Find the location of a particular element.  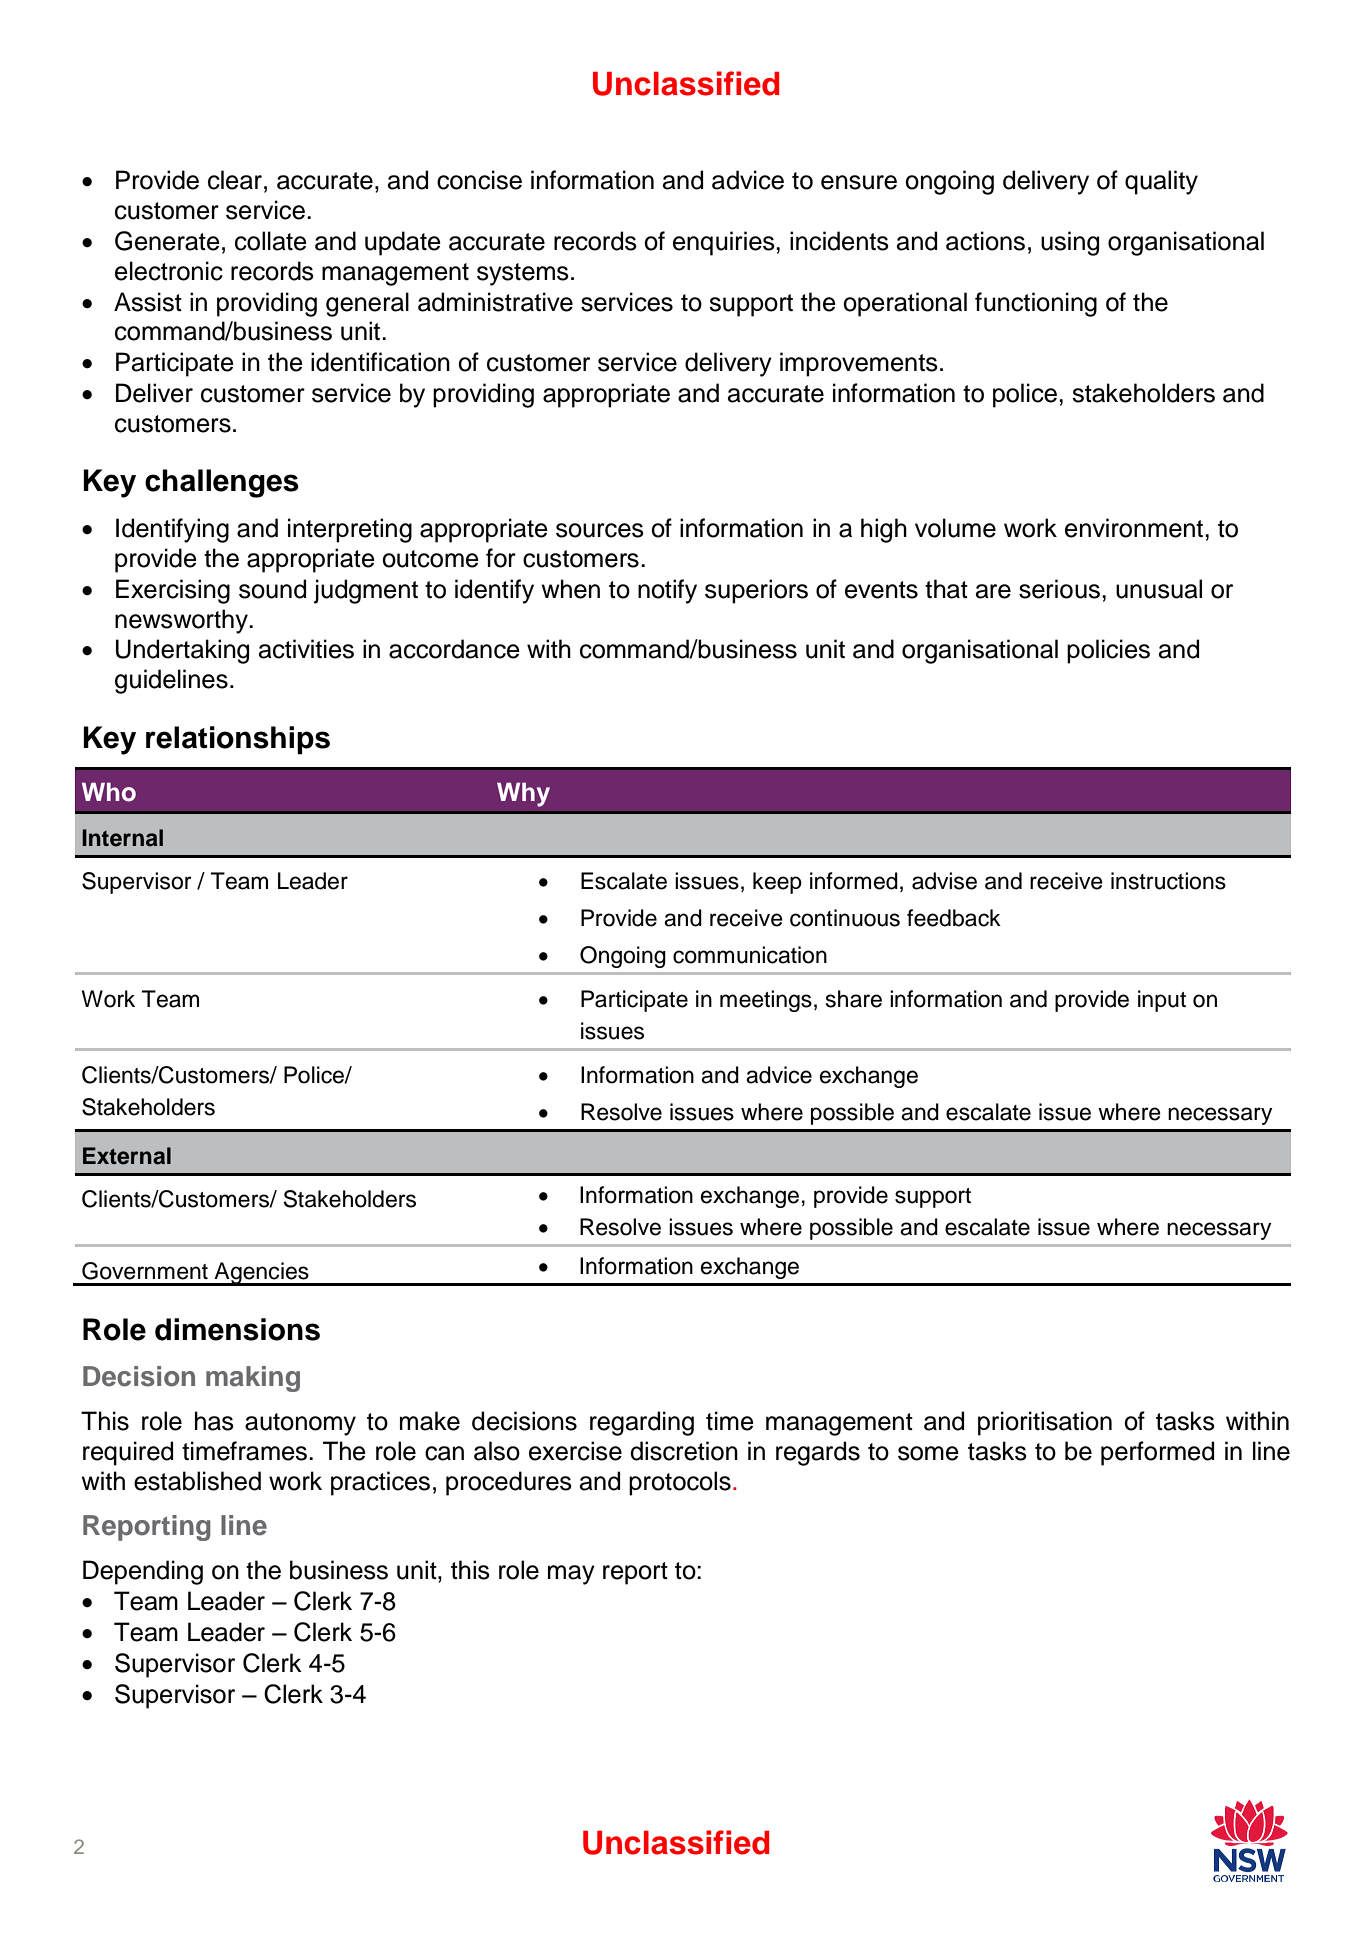

collate is located at coordinates (271, 241).
